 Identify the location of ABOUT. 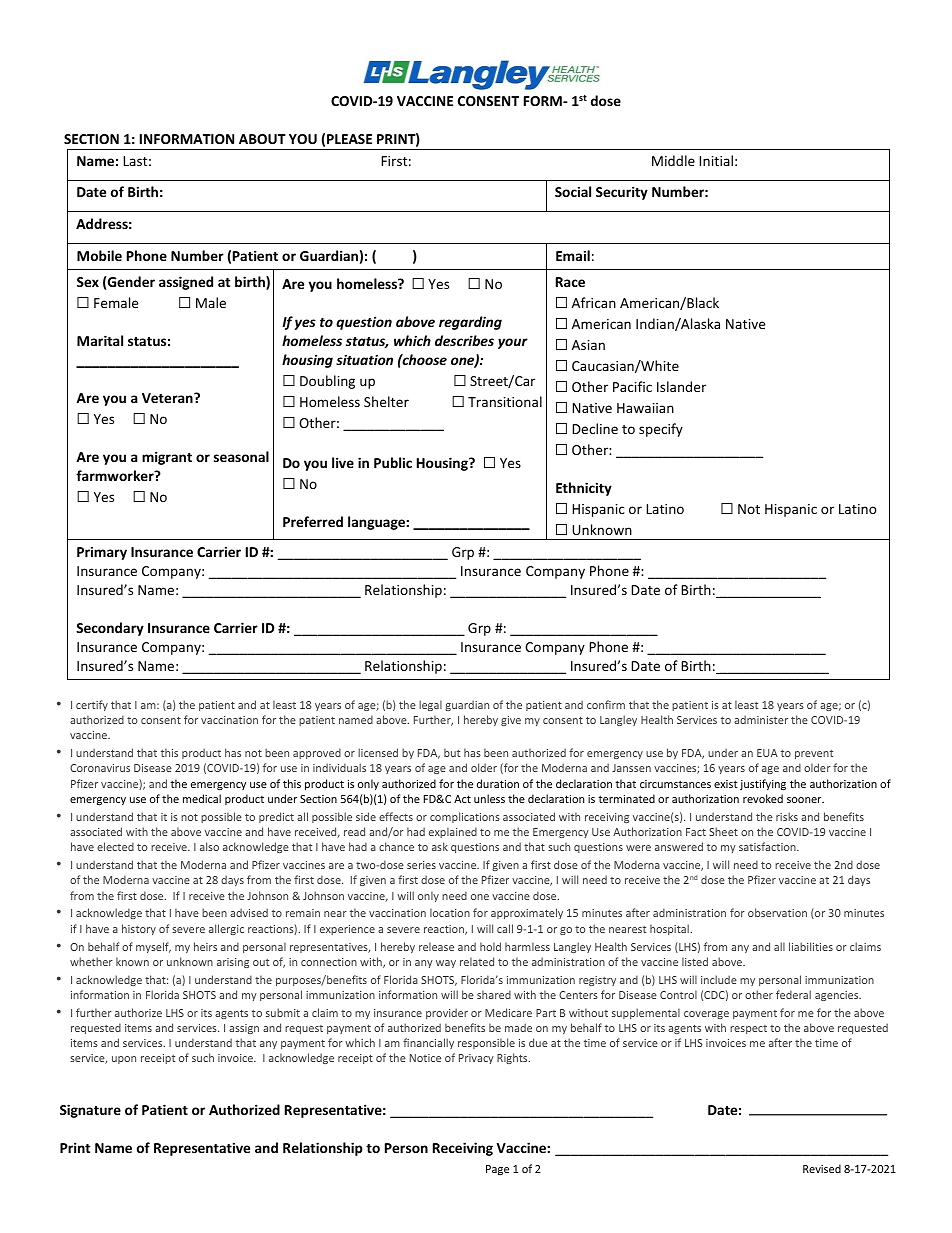
(262, 139).
